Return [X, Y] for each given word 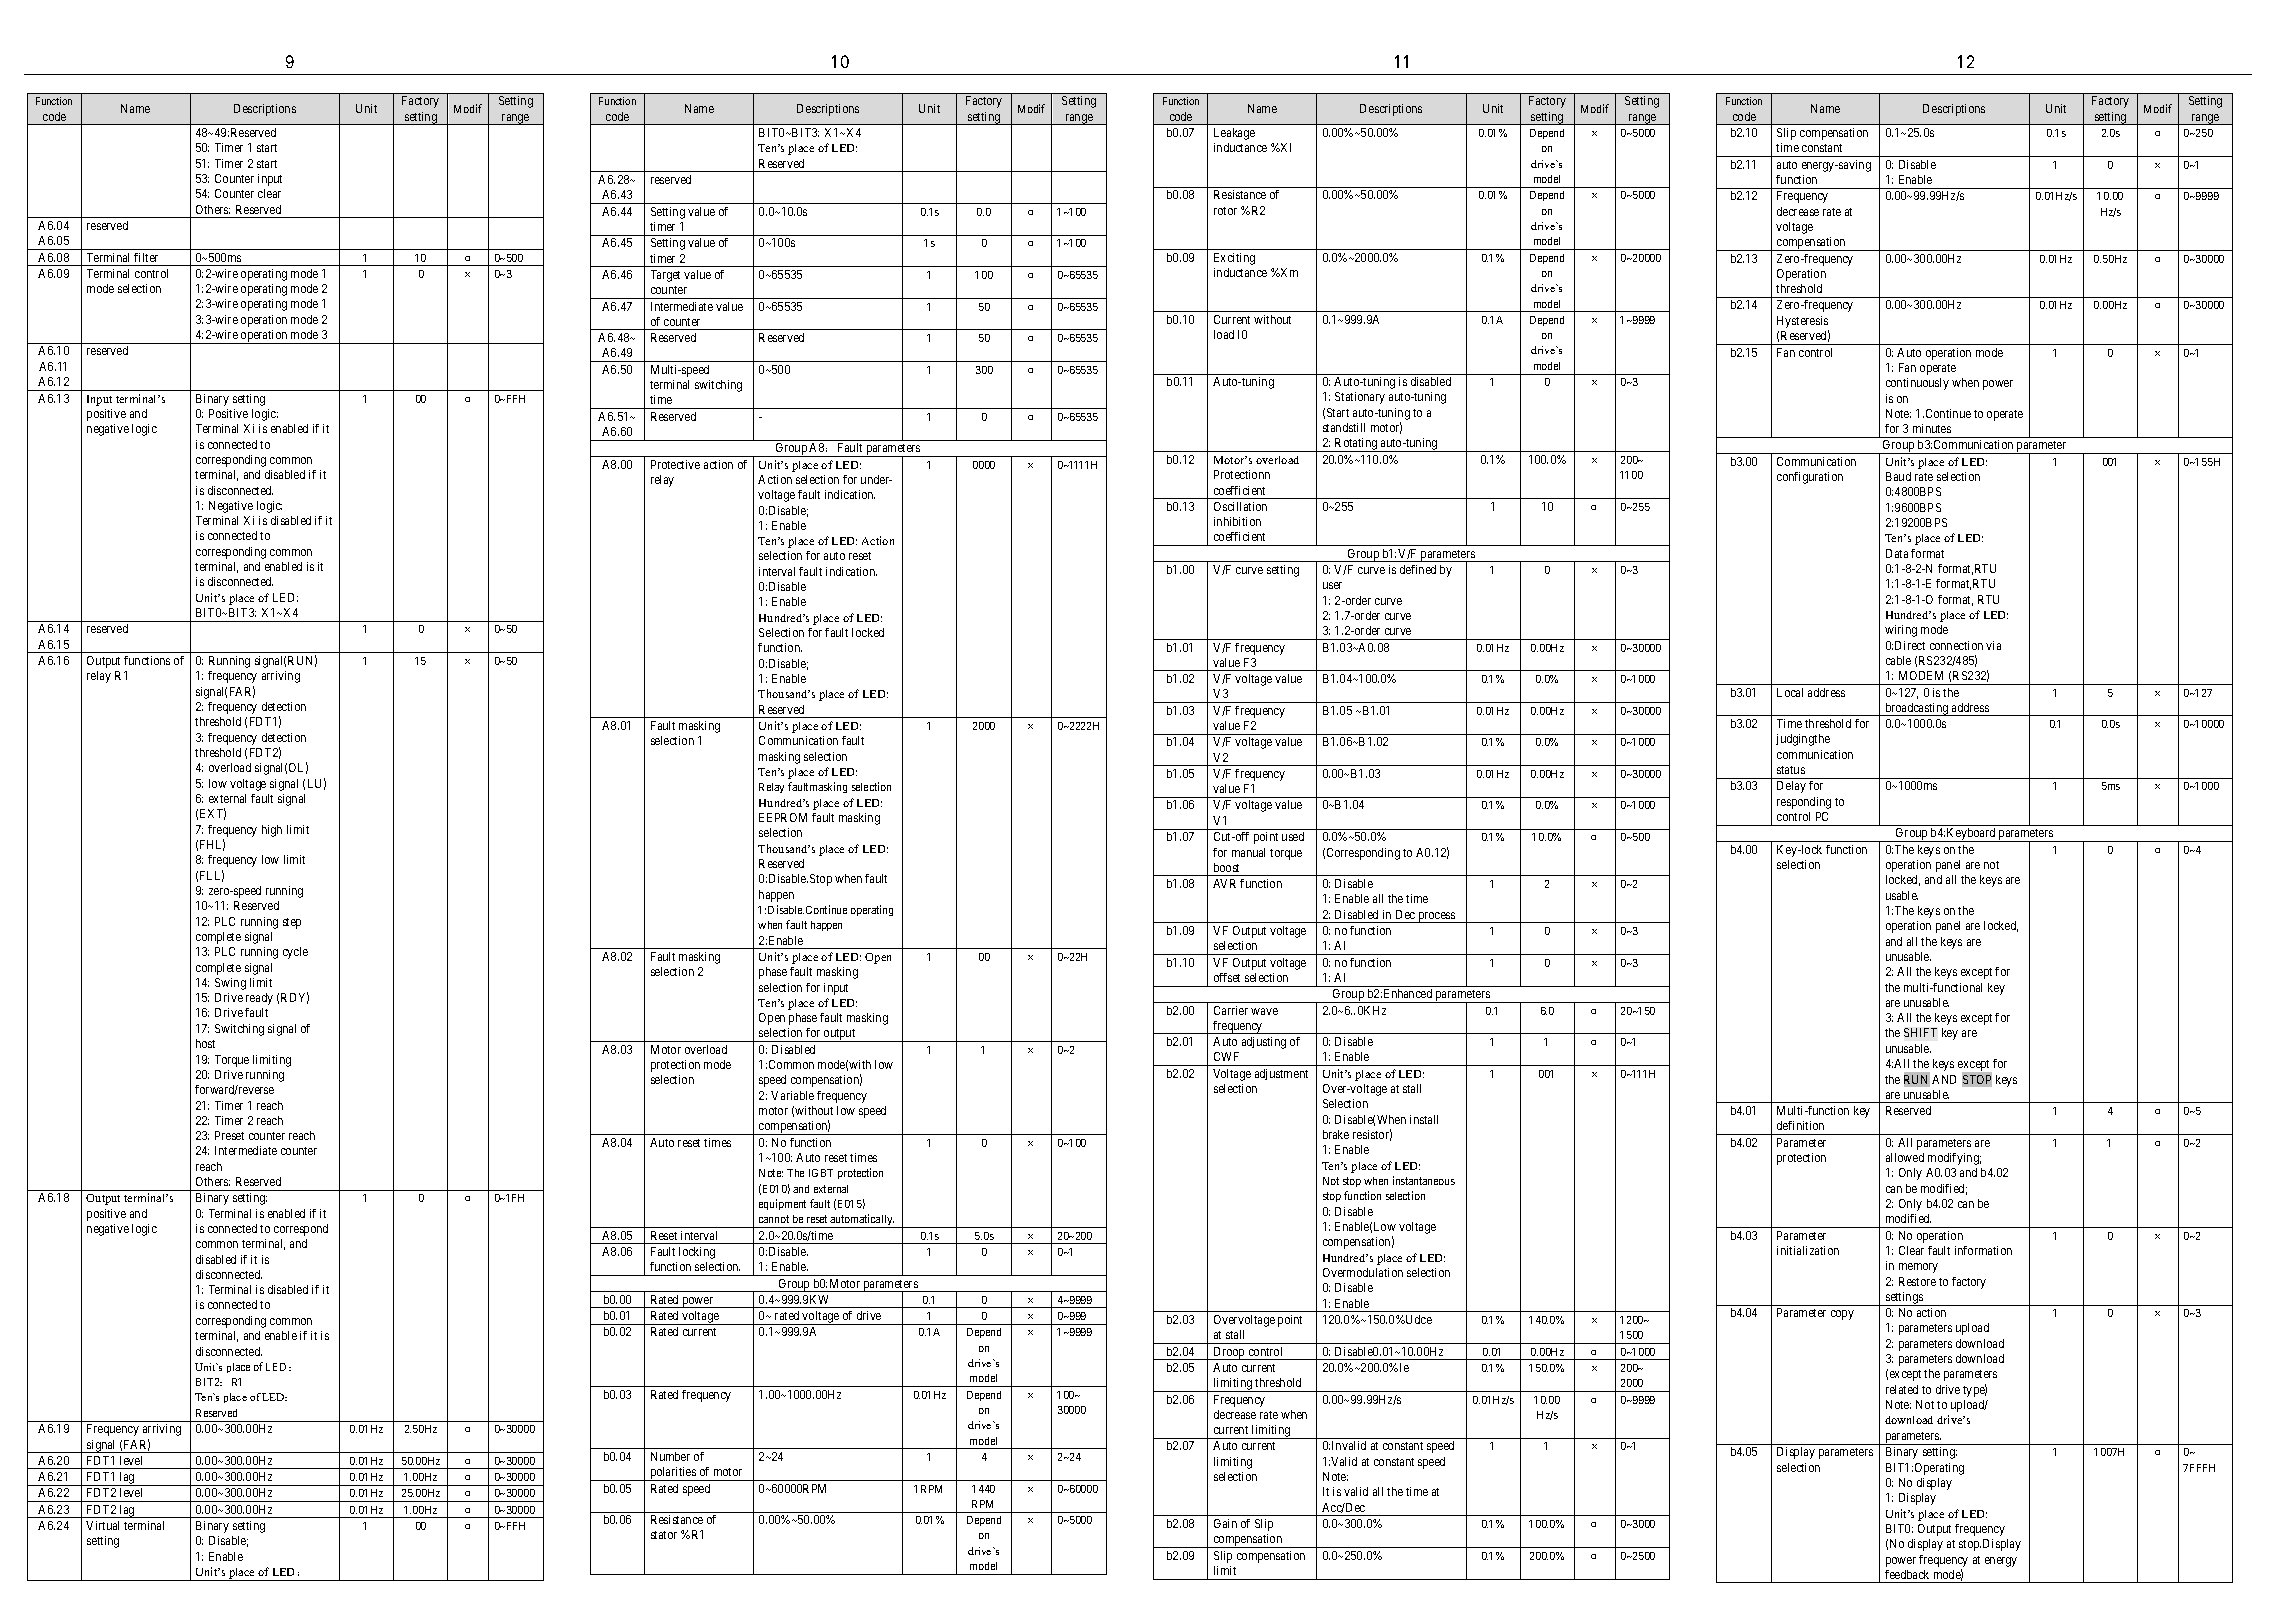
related [1902, 1389]
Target [665, 276]
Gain [1225, 1523]
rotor [1225, 211]
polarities [673, 1474]
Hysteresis [1802, 322]
